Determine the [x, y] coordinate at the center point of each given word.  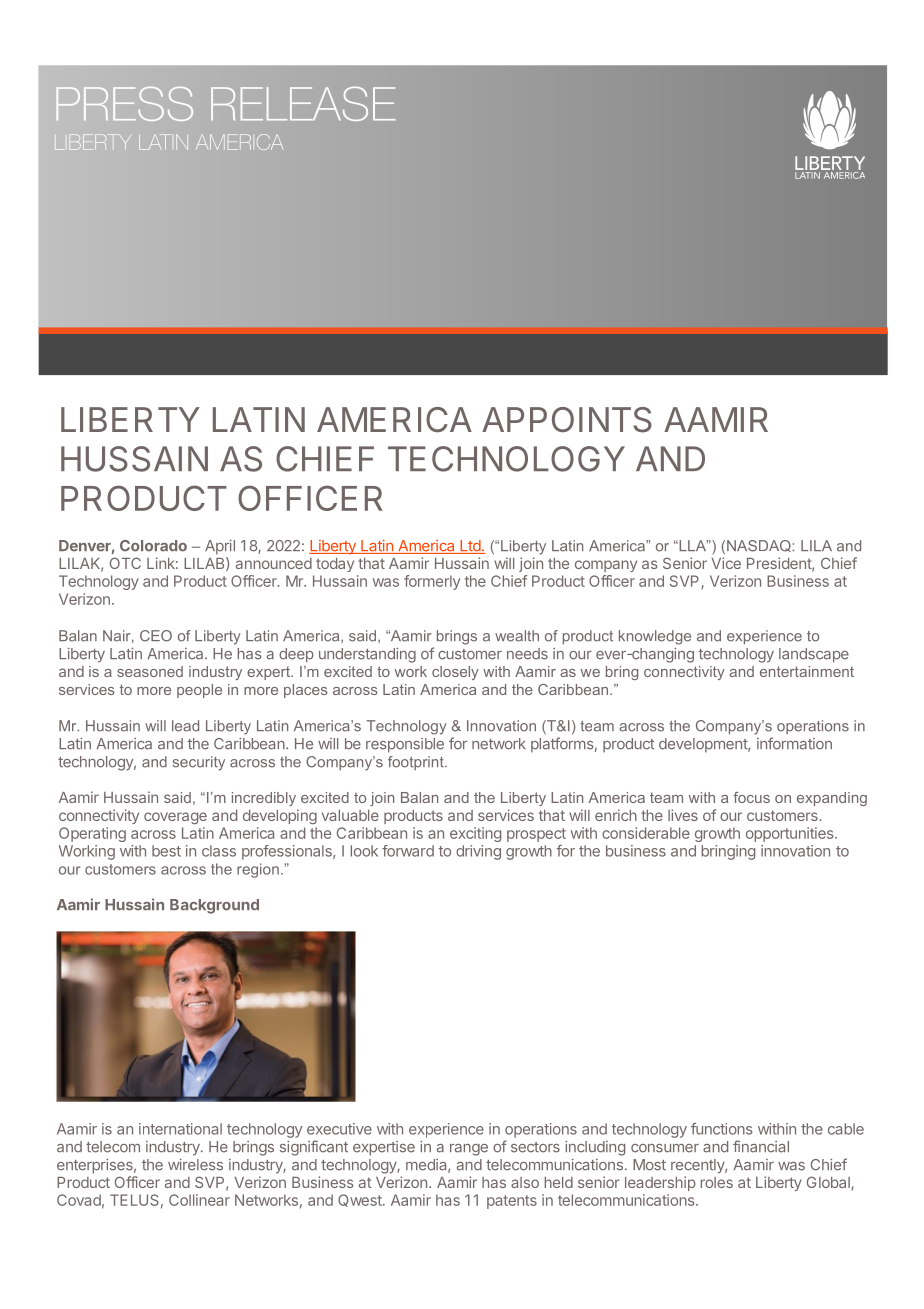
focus [751, 797]
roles [717, 1182]
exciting [475, 834]
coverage [175, 818]
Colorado [153, 546]
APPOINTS [567, 420]
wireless [195, 1165]
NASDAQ [760, 546]
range [469, 1150]
